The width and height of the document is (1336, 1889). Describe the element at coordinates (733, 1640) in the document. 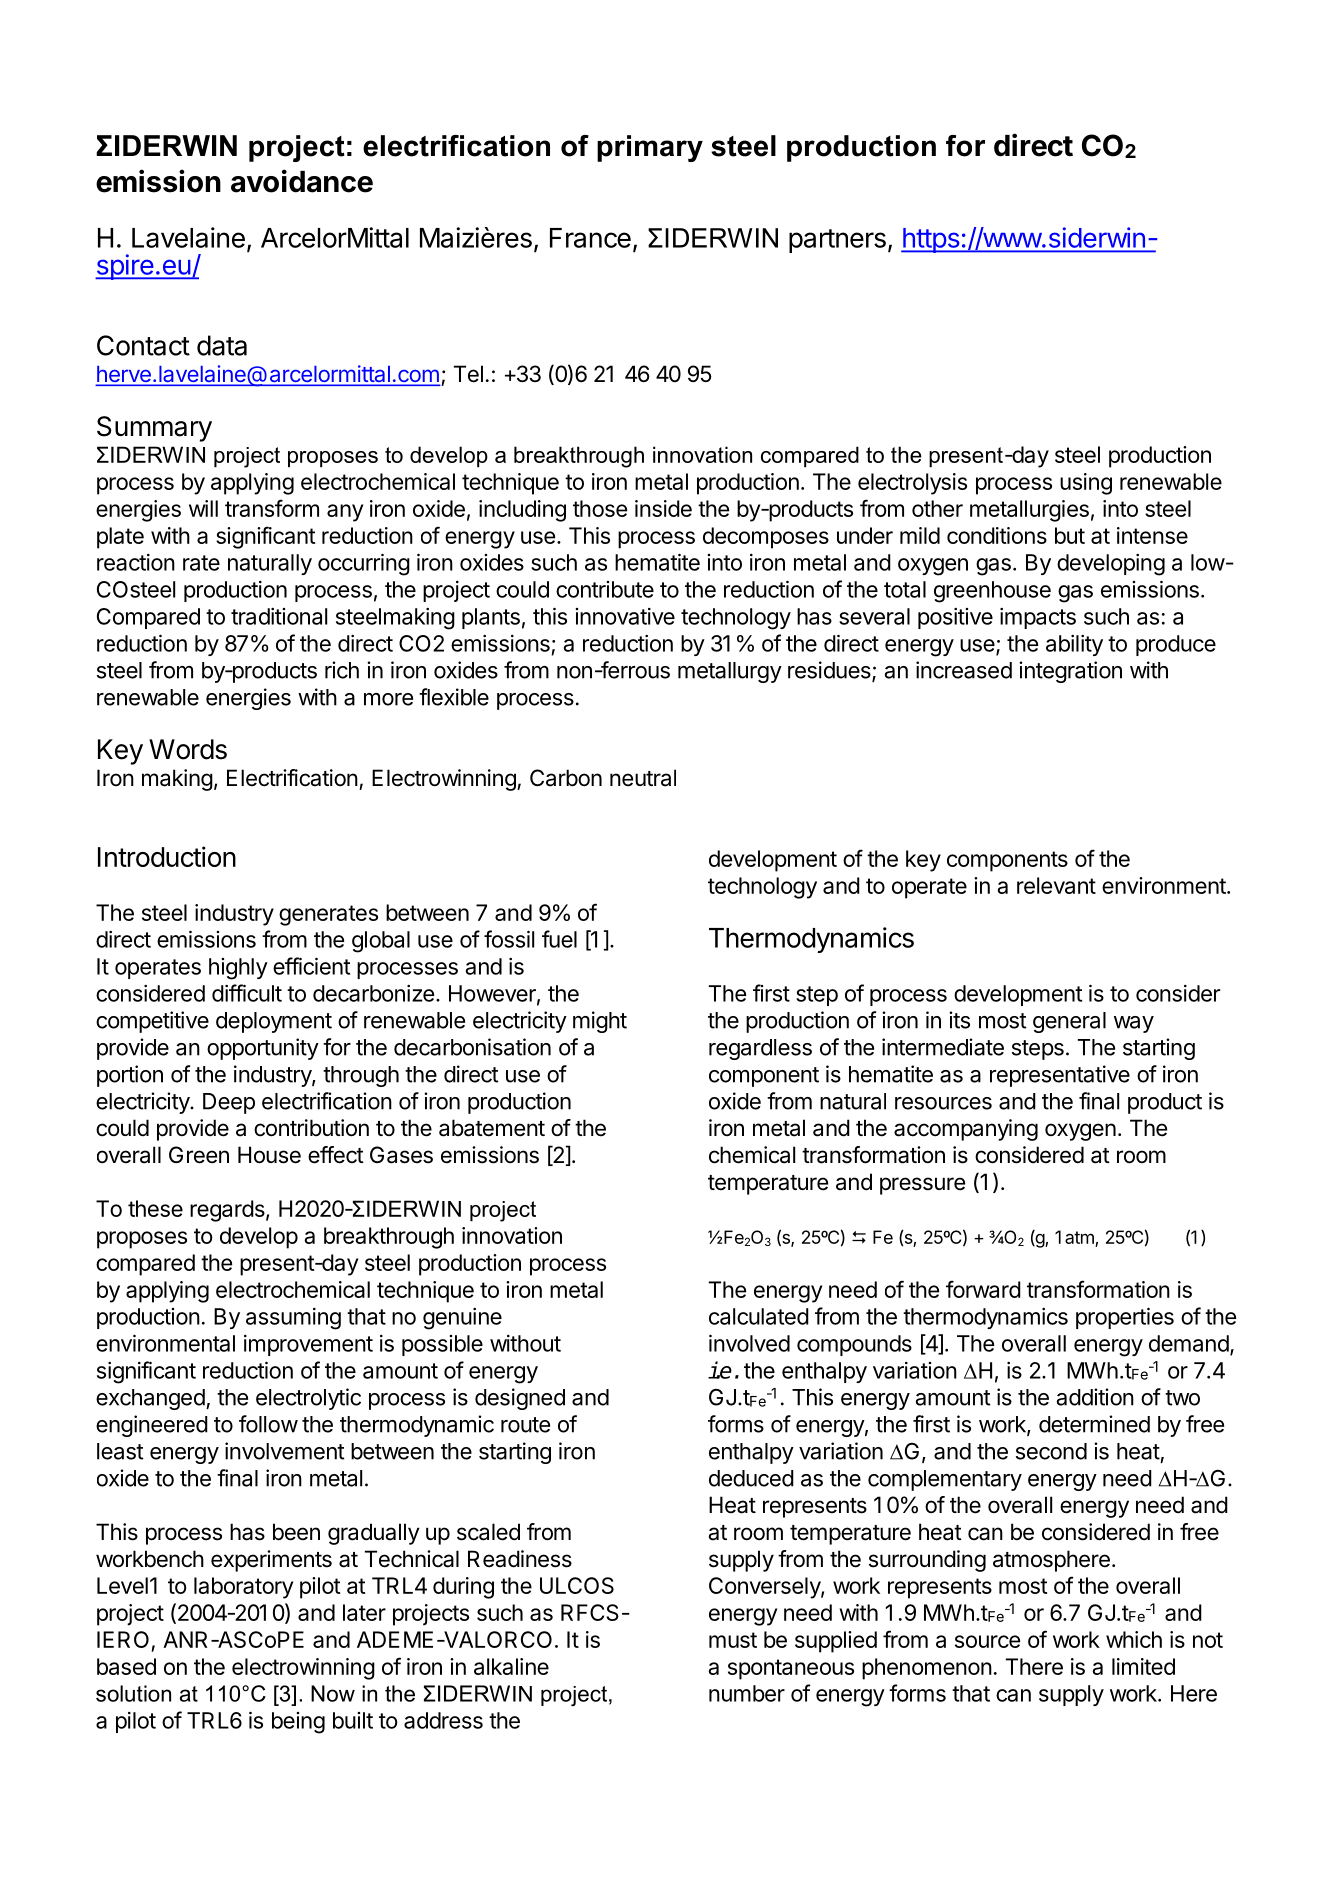

I see `must` at that location.
